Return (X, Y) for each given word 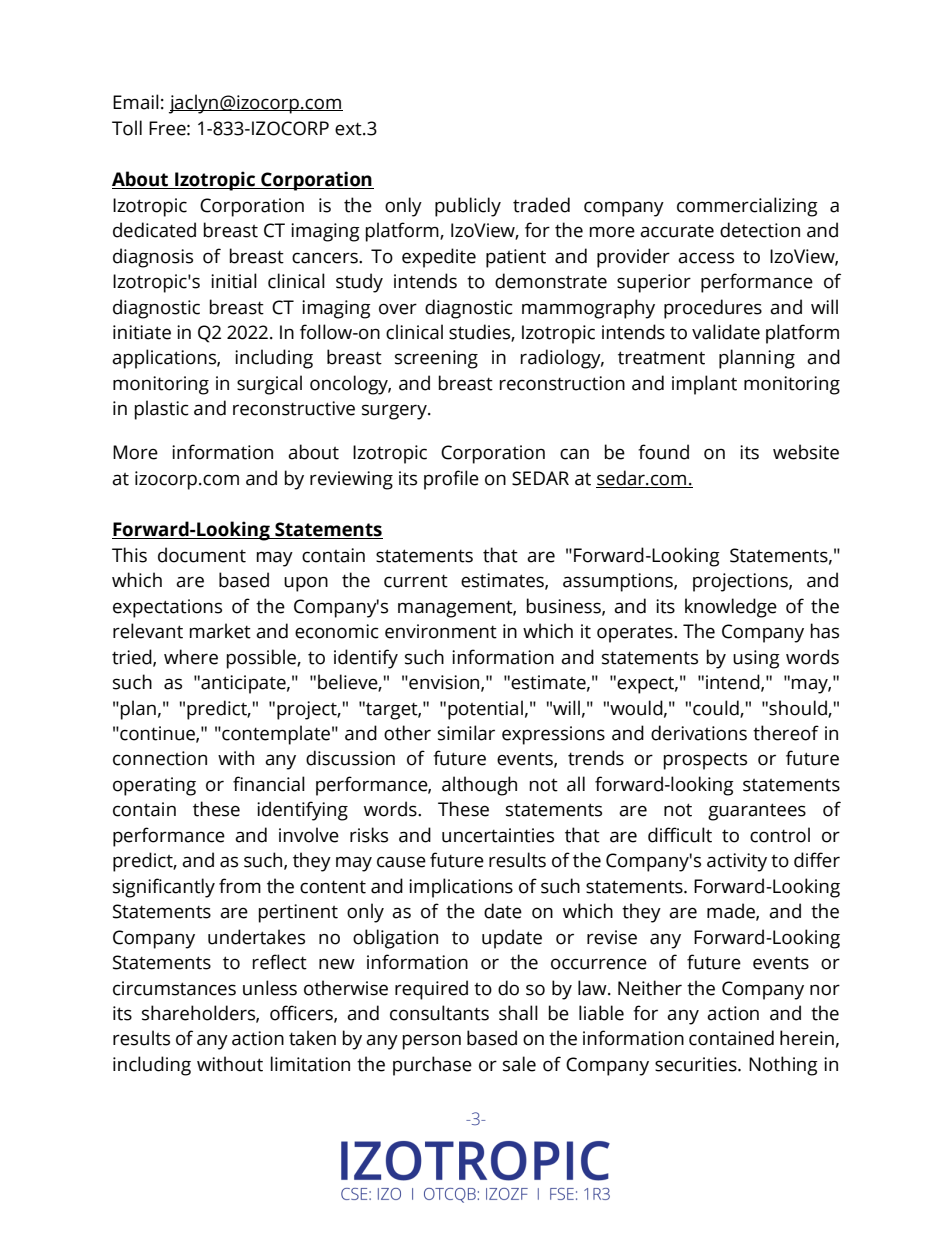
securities (697, 1064)
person (432, 1042)
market (220, 631)
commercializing (747, 207)
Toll (127, 128)
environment (441, 631)
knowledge (731, 608)
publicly (468, 207)
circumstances (174, 988)
